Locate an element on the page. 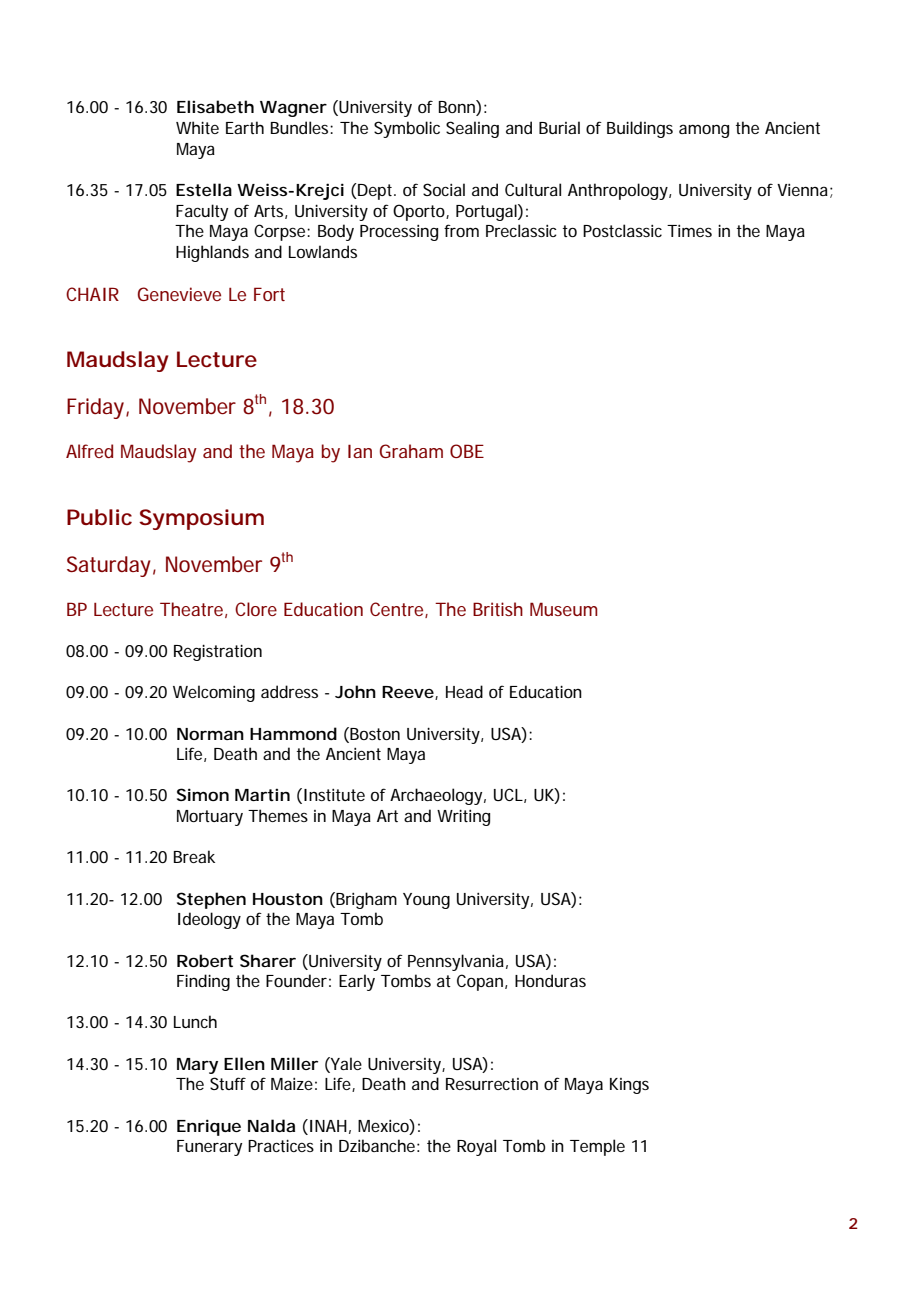 This document has height=1308, width=924. Museum is located at coordinates (564, 609).
